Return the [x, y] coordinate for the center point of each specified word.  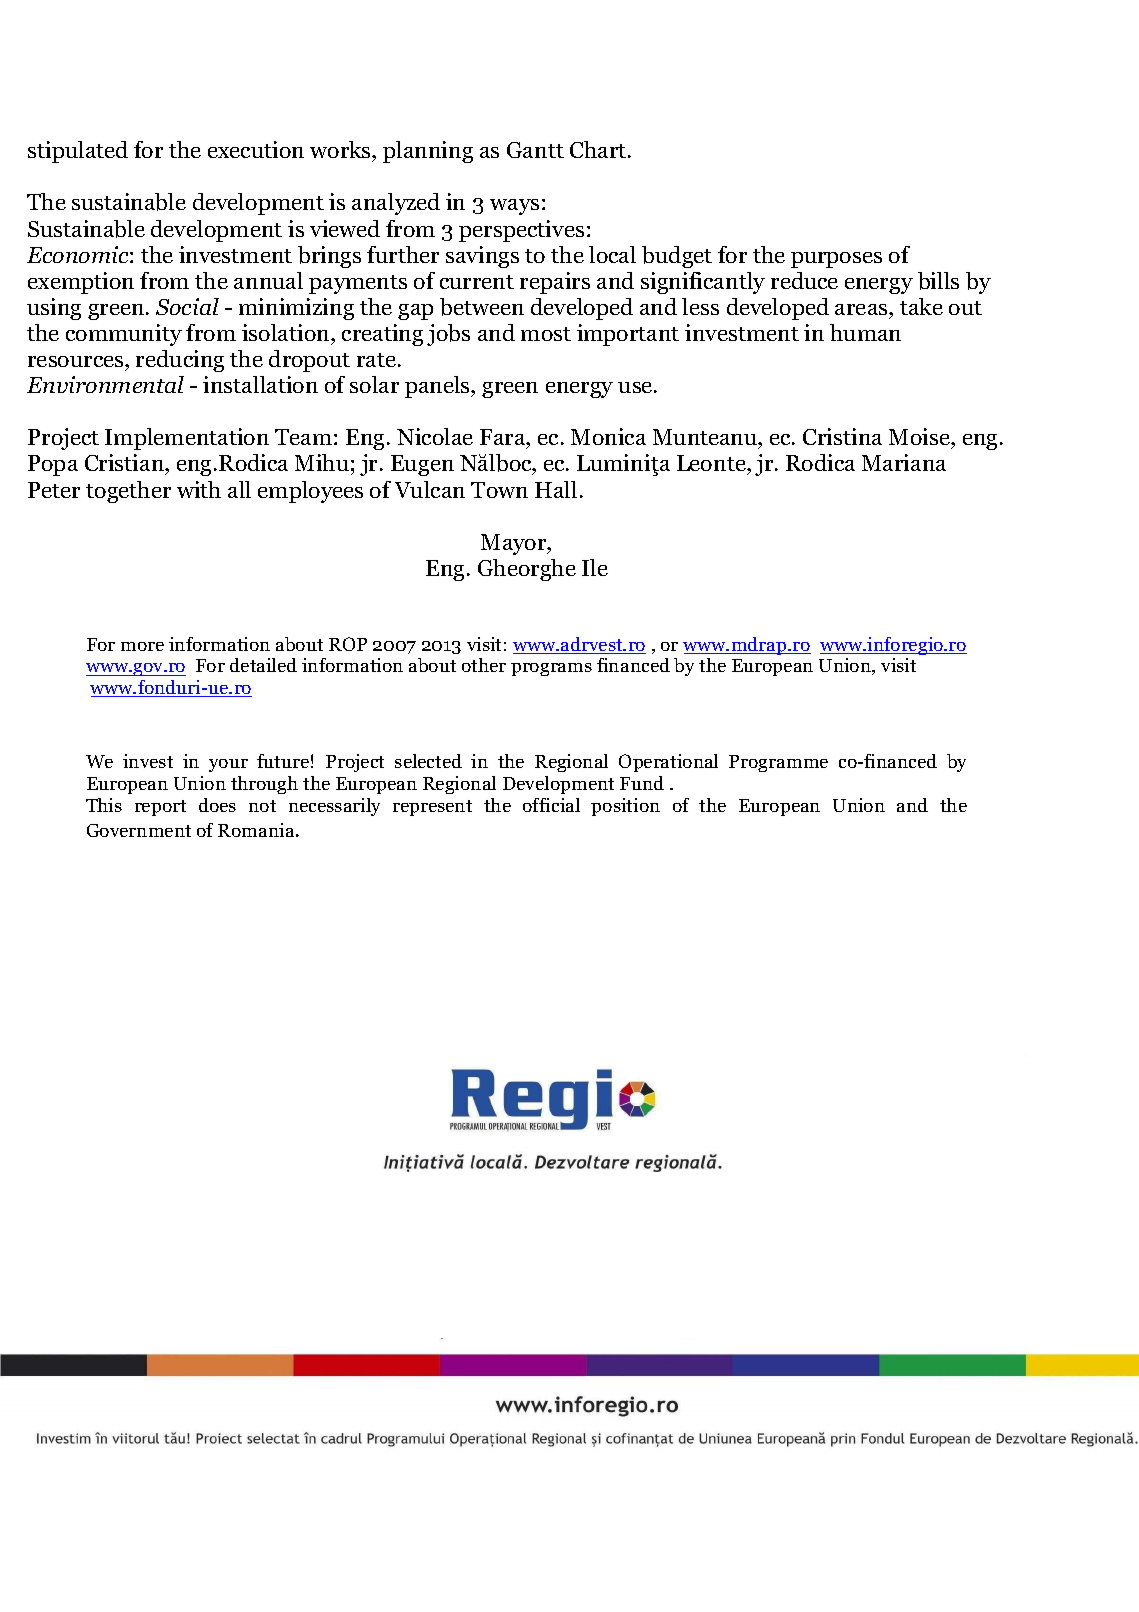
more [142, 646]
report [160, 808]
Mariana [904, 462]
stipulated [78, 152]
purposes [836, 260]
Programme [778, 763]
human [865, 332]
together [128, 492]
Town [499, 490]
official [551, 805]
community [124, 335]
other [484, 665]
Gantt [535, 150]
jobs [448, 335]
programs [551, 669]
